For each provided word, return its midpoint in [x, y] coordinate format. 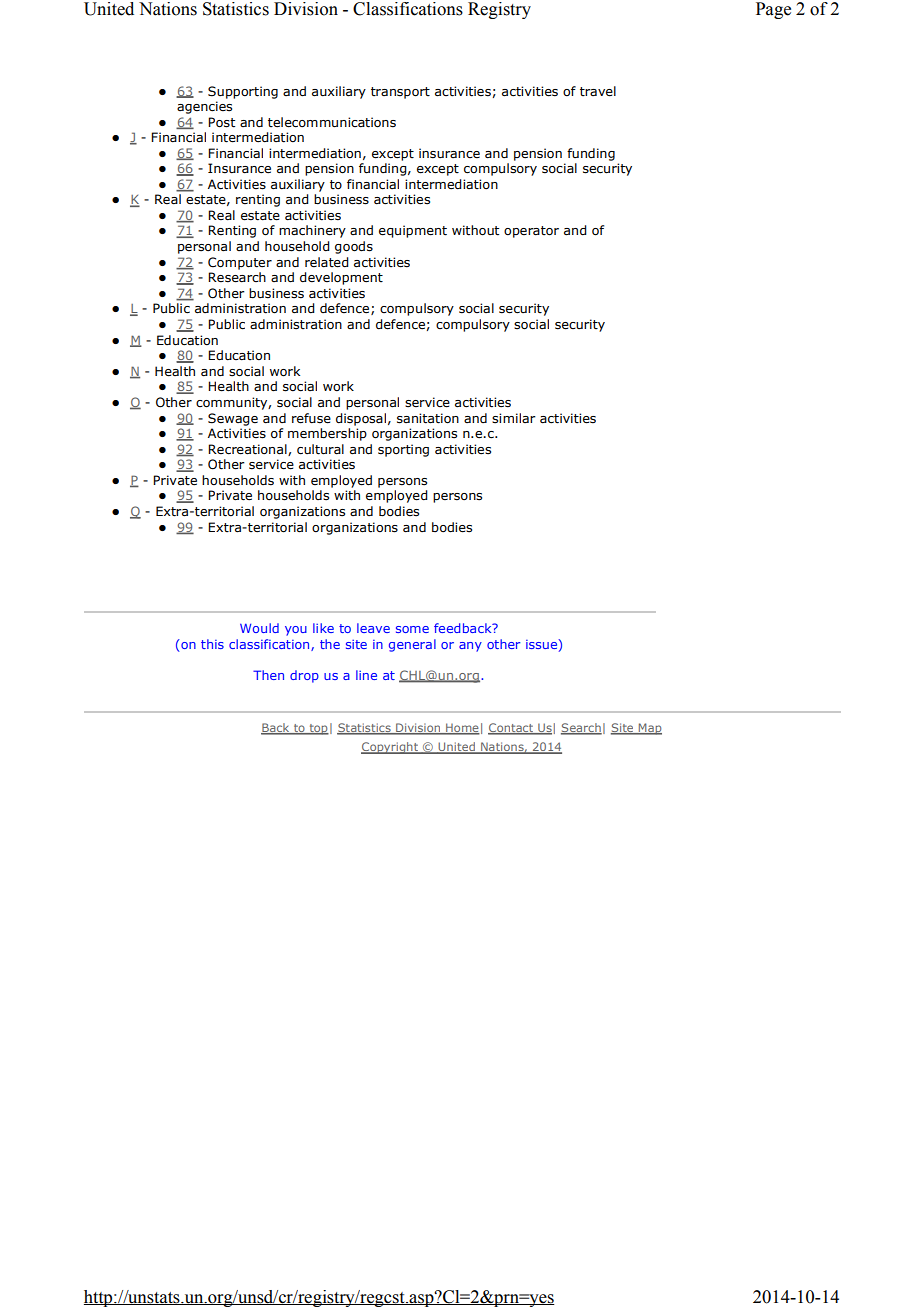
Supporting [243, 92]
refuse [311, 418]
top [318, 729]
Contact [512, 728]
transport [400, 93]
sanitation [428, 418]
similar [514, 418]
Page [773, 10]
